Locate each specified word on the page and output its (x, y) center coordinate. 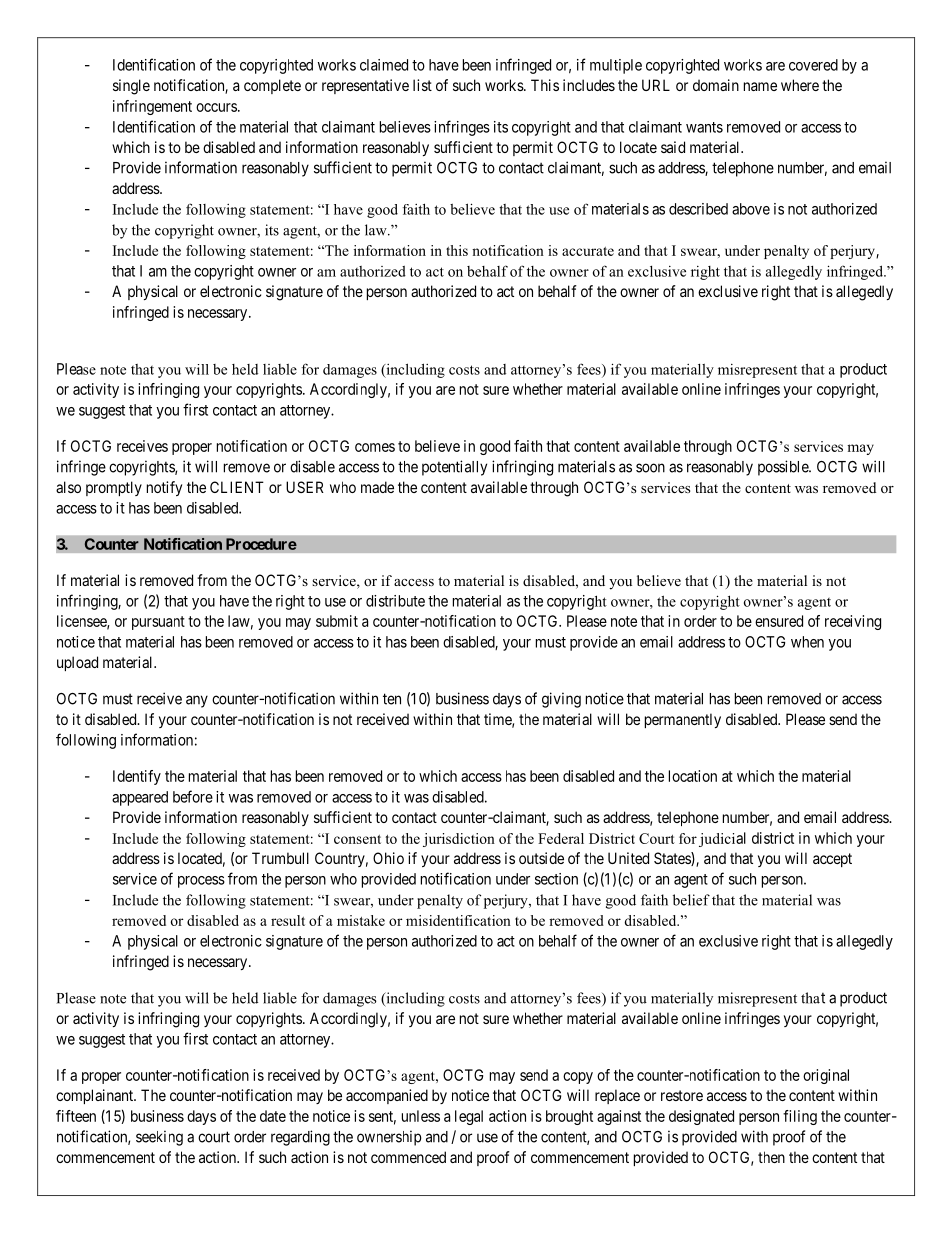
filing (800, 1117)
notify (164, 488)
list (422, 85)
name (760, 86)
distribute (395, 601)
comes (375, 447)
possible (784, 468)
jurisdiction (459, 840)
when (807, 642)
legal (469, 1117)
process (201, 882)
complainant (96, 1096)
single (131, 87)
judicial (722, 839)
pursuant (158, 623)
